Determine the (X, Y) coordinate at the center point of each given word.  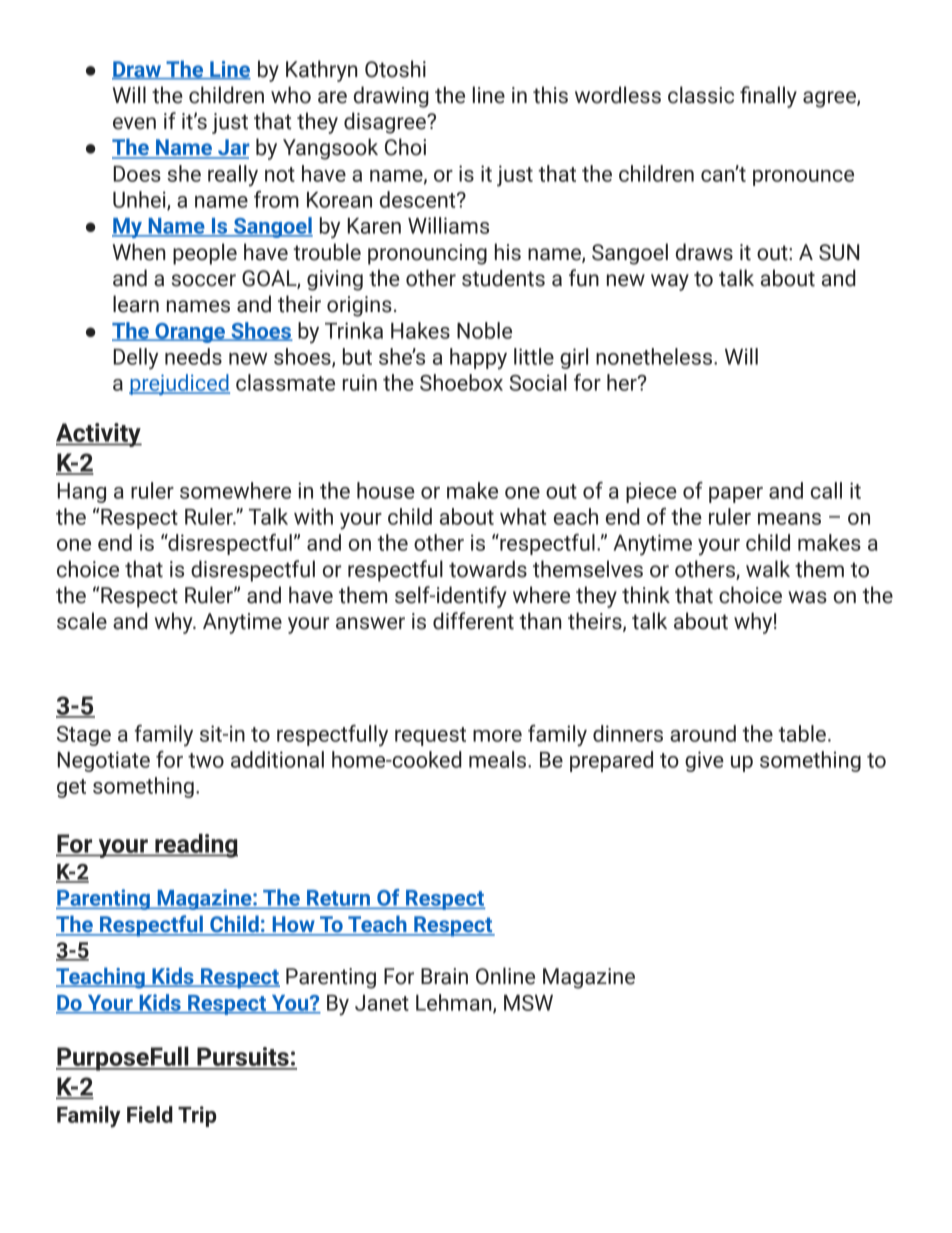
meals (499, 759)
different (473, 621)
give (704, 761)
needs (193, 356)
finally (768, 97)
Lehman (455, 1003)
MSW (528, 1003)
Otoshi (395, 69)
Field (150, 1114)
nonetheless (655, 356)
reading (195, 846)
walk (768, 569)
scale (82, 621)
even (134, 123)
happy (478, 359)
